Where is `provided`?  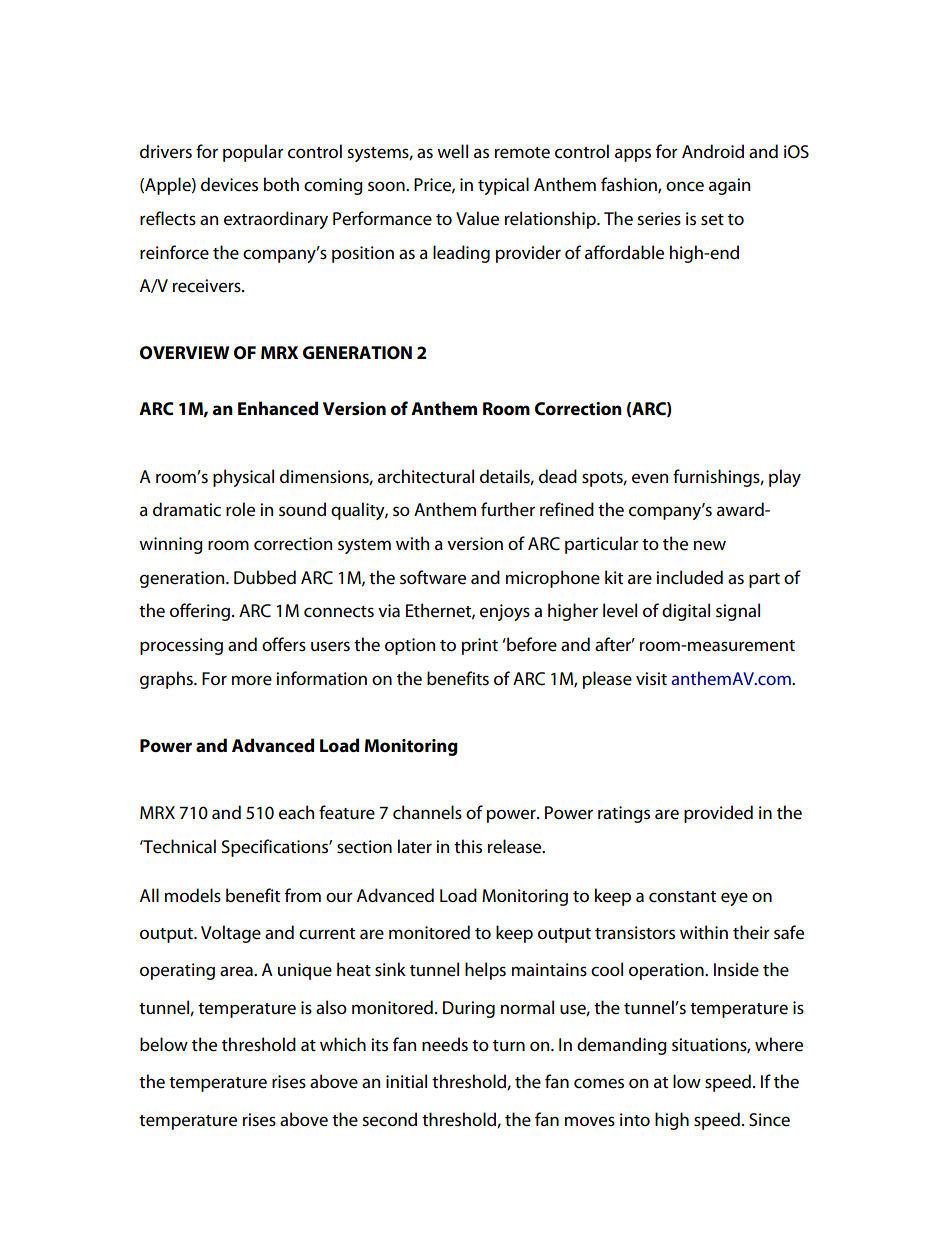 provided is located at coordinates (718, 814).
